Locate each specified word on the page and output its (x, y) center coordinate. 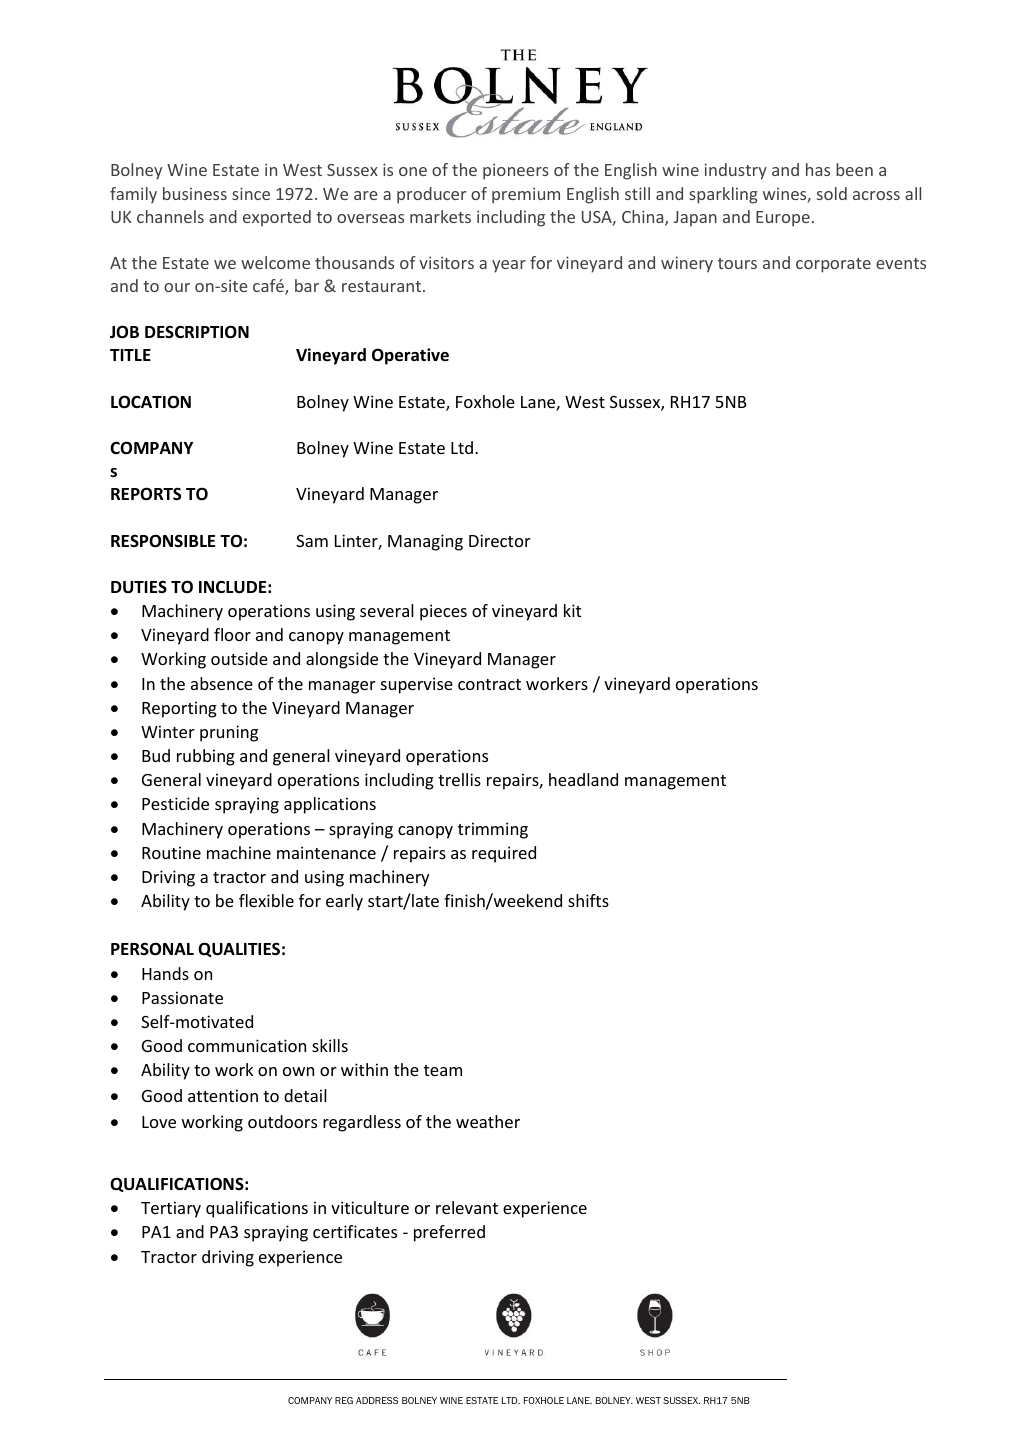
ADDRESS (377, 1400)
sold (832, 193)
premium (526, 195)
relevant (467, 1207)
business (195, 193)
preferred (449, 1233)
